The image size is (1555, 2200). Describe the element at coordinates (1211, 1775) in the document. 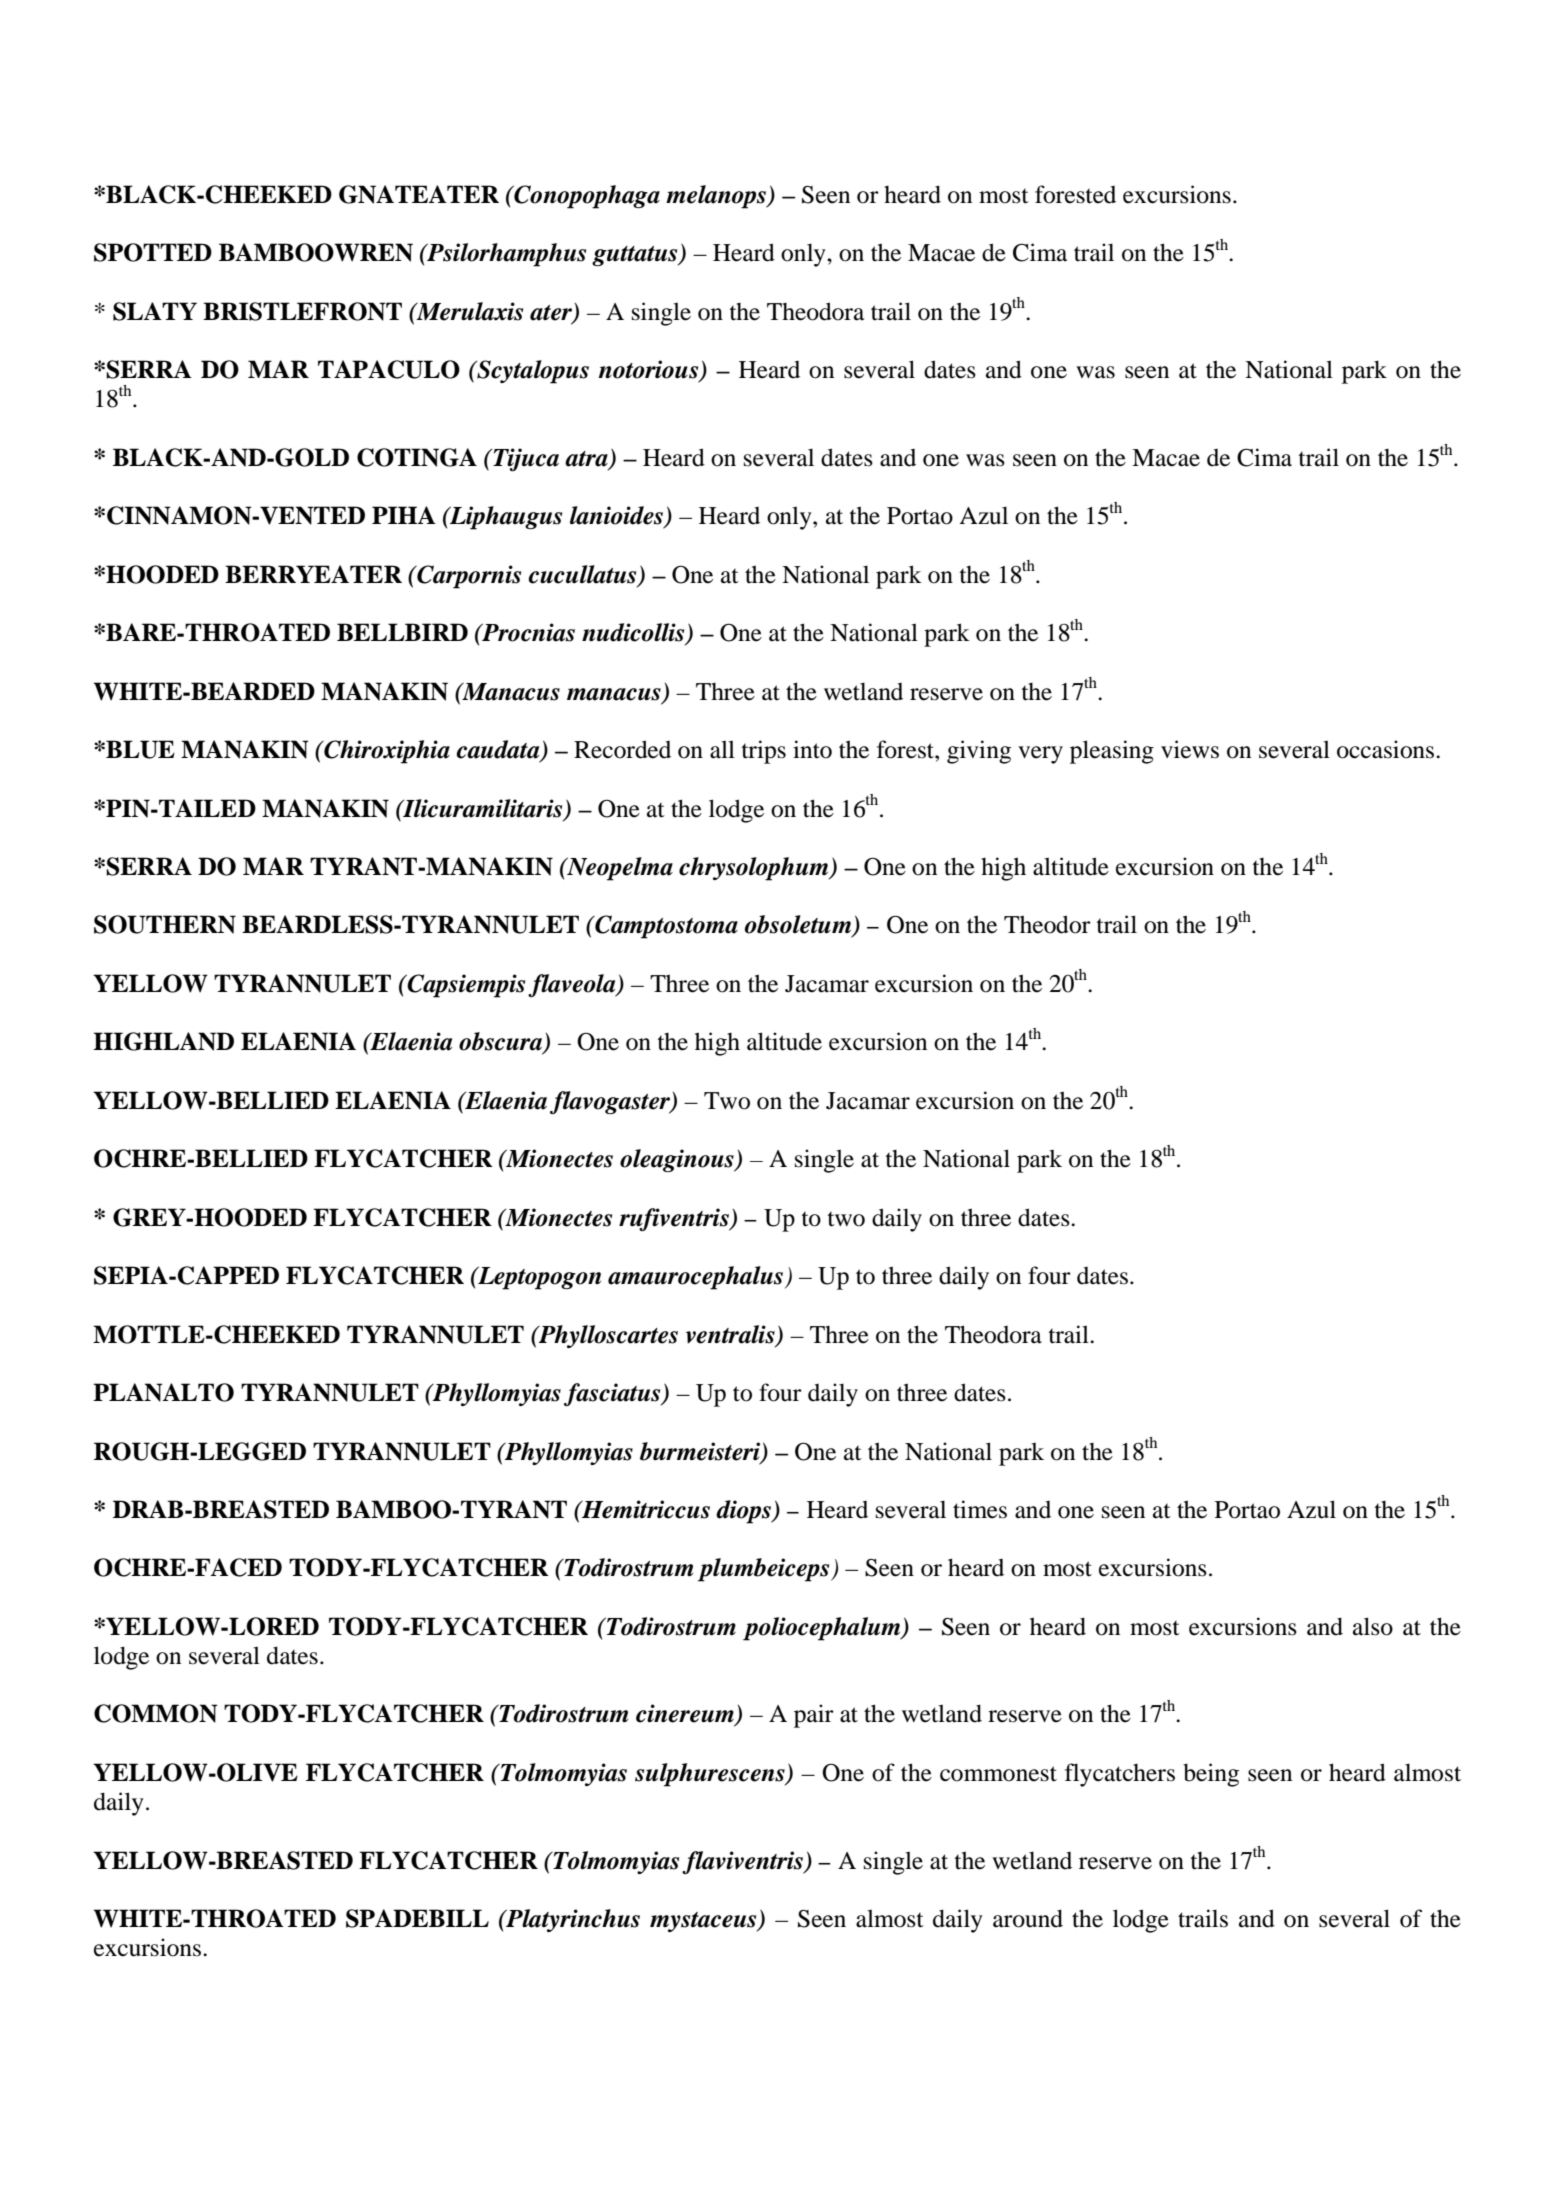

I see `being` at that location.
